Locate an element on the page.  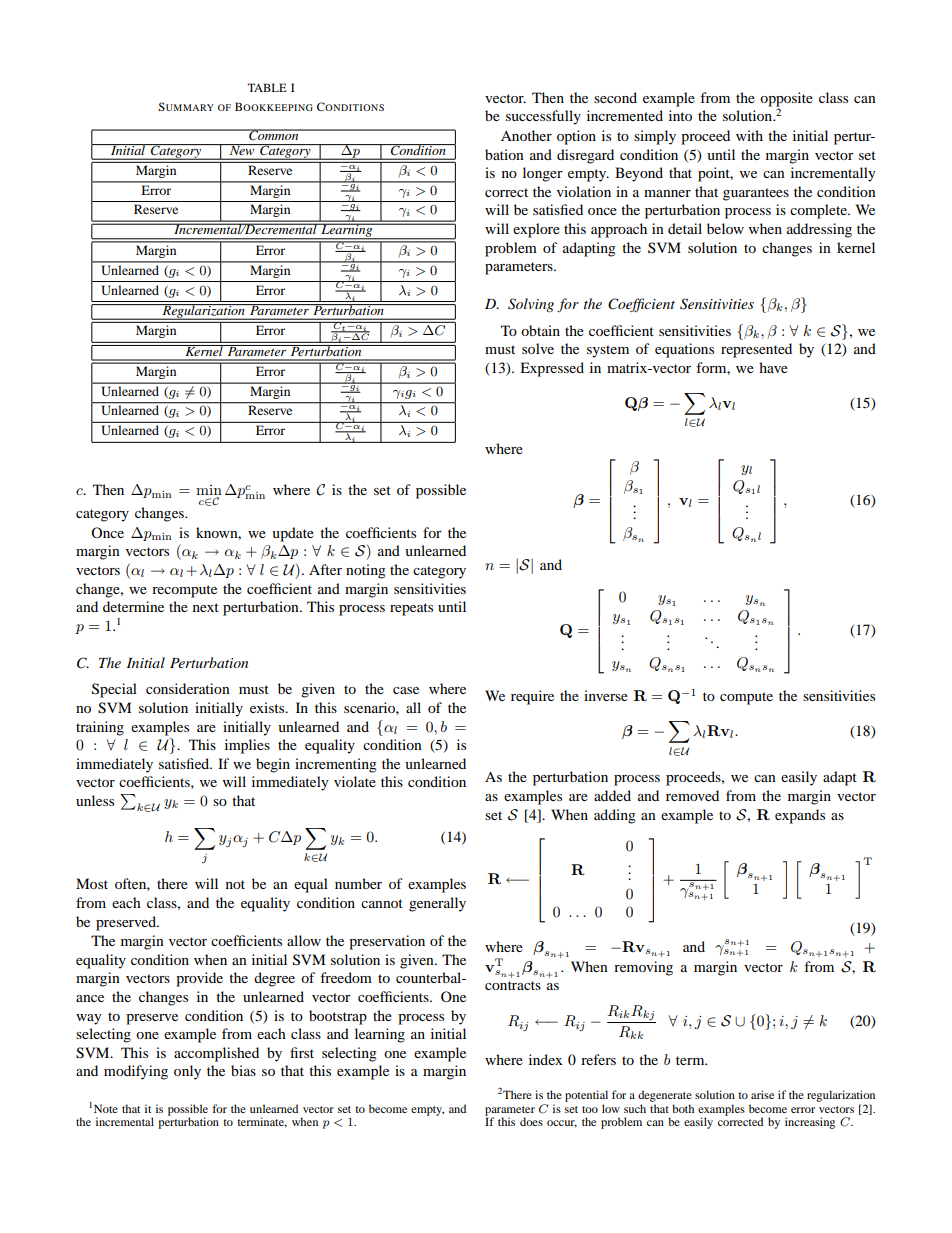
only is located at coordinates (187, 1072).
